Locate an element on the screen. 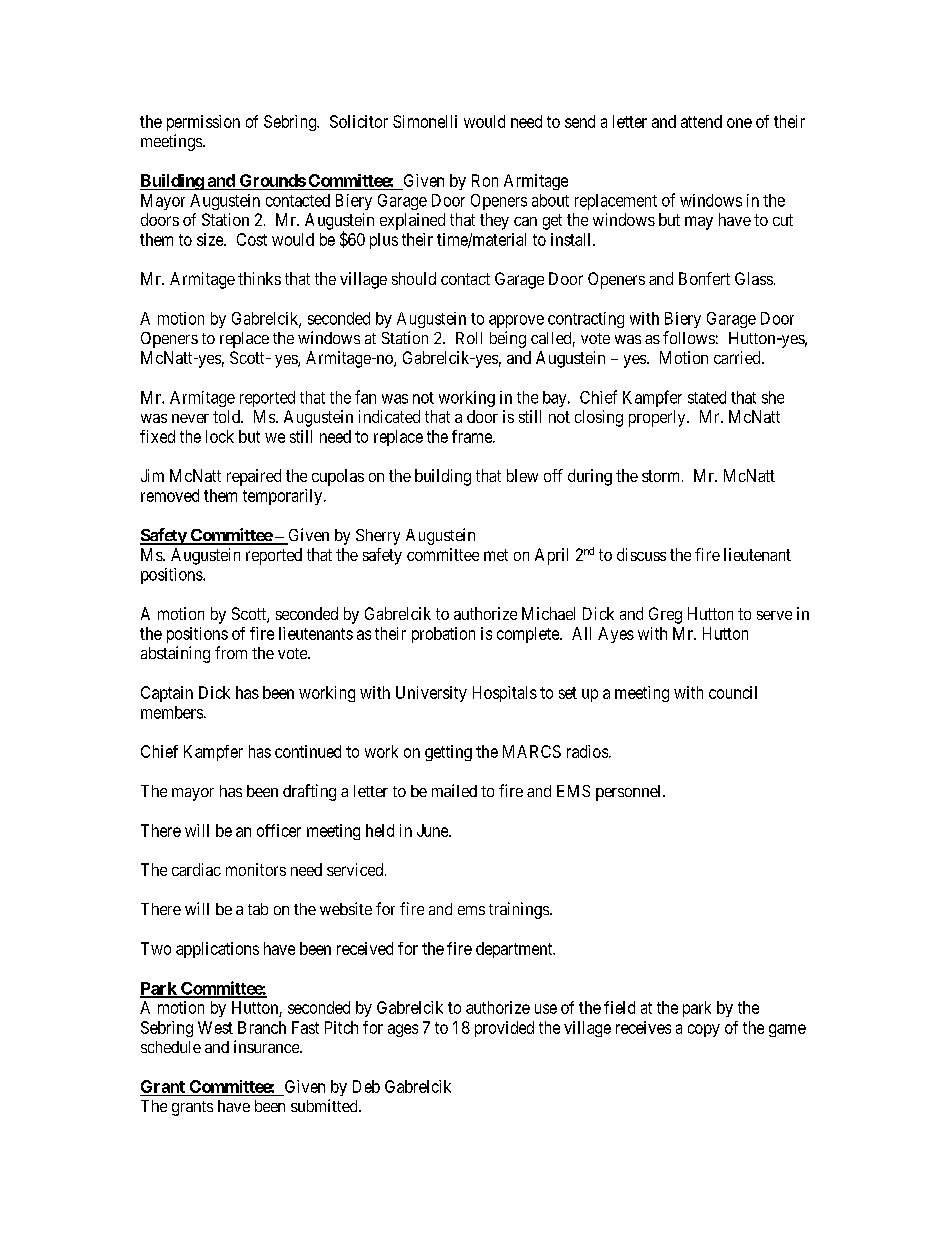 This screenshot has height=1233, width=952. Greg is located at coordinates (665, 615).
